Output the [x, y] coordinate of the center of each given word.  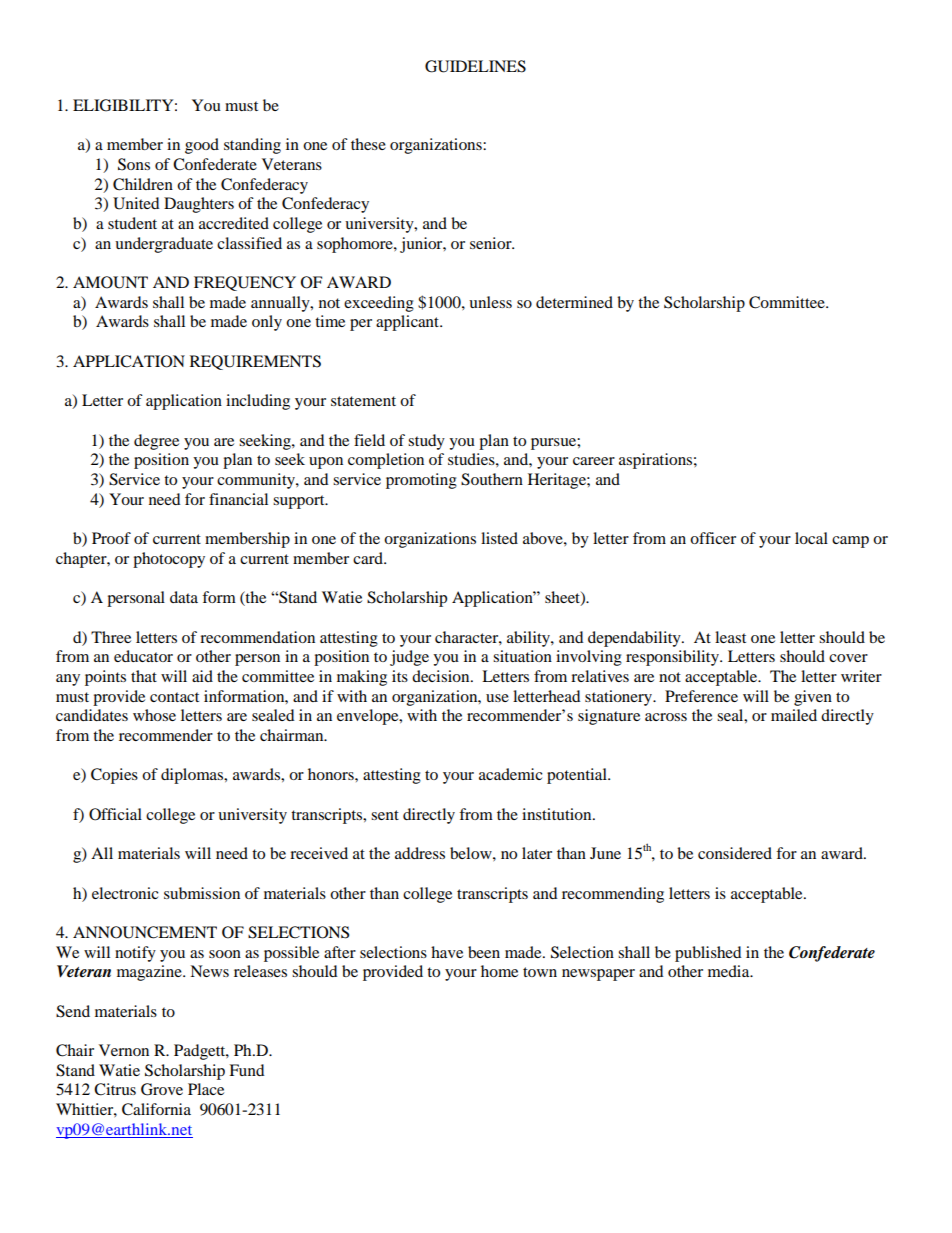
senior [492, 243]
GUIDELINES [475, 66]
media [730, 971]
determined [574, 302]
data [184, 597]
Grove [162, 1089]
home [499, 971]
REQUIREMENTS [255, 362]
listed [499, 538]
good [202, 146]
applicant [408, 323]
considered [735, 853]
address [420, 853]
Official [115, 814]
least [730, 637]
